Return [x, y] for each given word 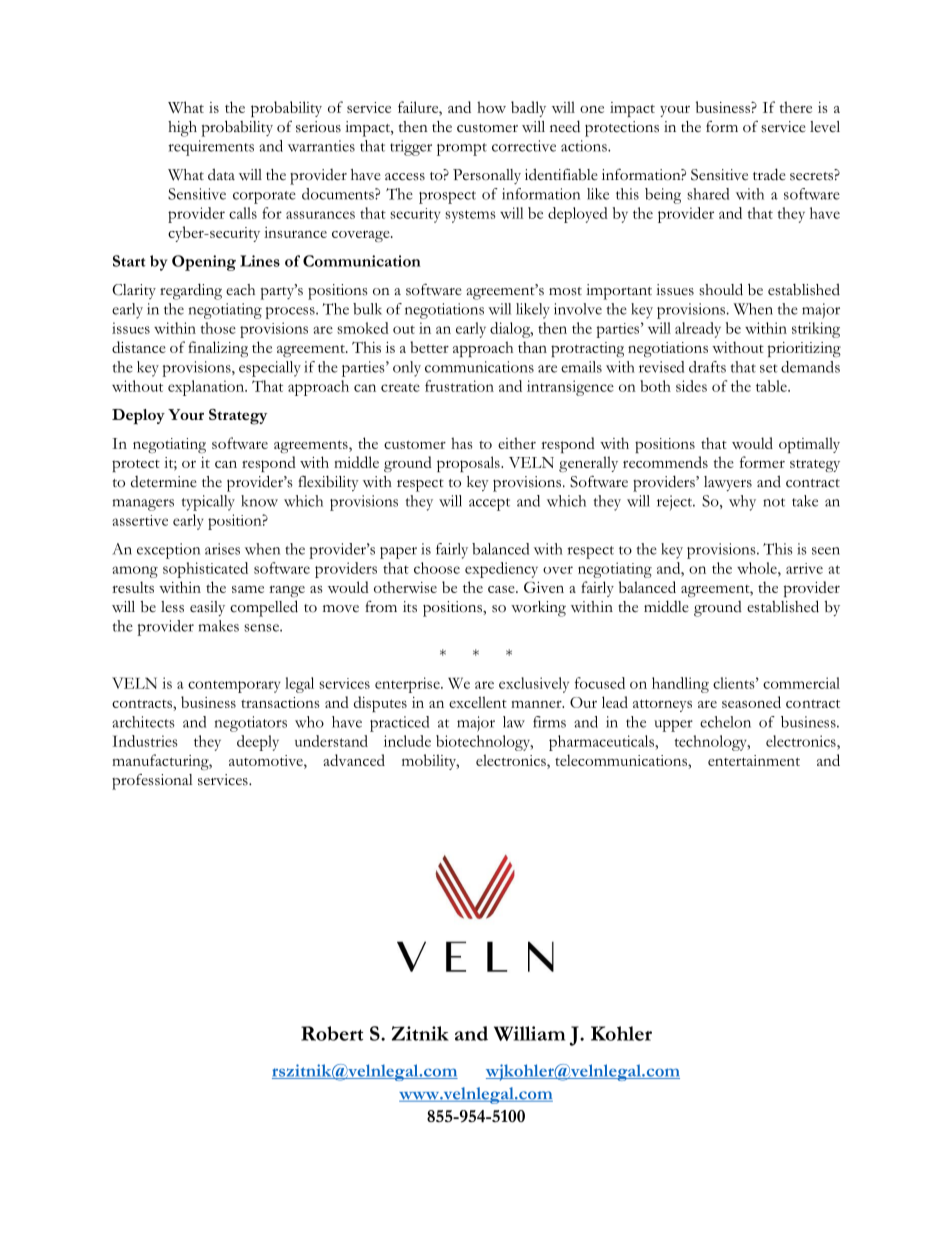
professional [152, 782]
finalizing [218, 349]
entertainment [754, 760]
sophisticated [205, 570]
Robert [332, 1033]
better [429, 347]
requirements [211, 148]
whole [758, 568]
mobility [430, 762]
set [769, 368]
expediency [501, 570]
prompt [462, 149]
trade [769, 174]
